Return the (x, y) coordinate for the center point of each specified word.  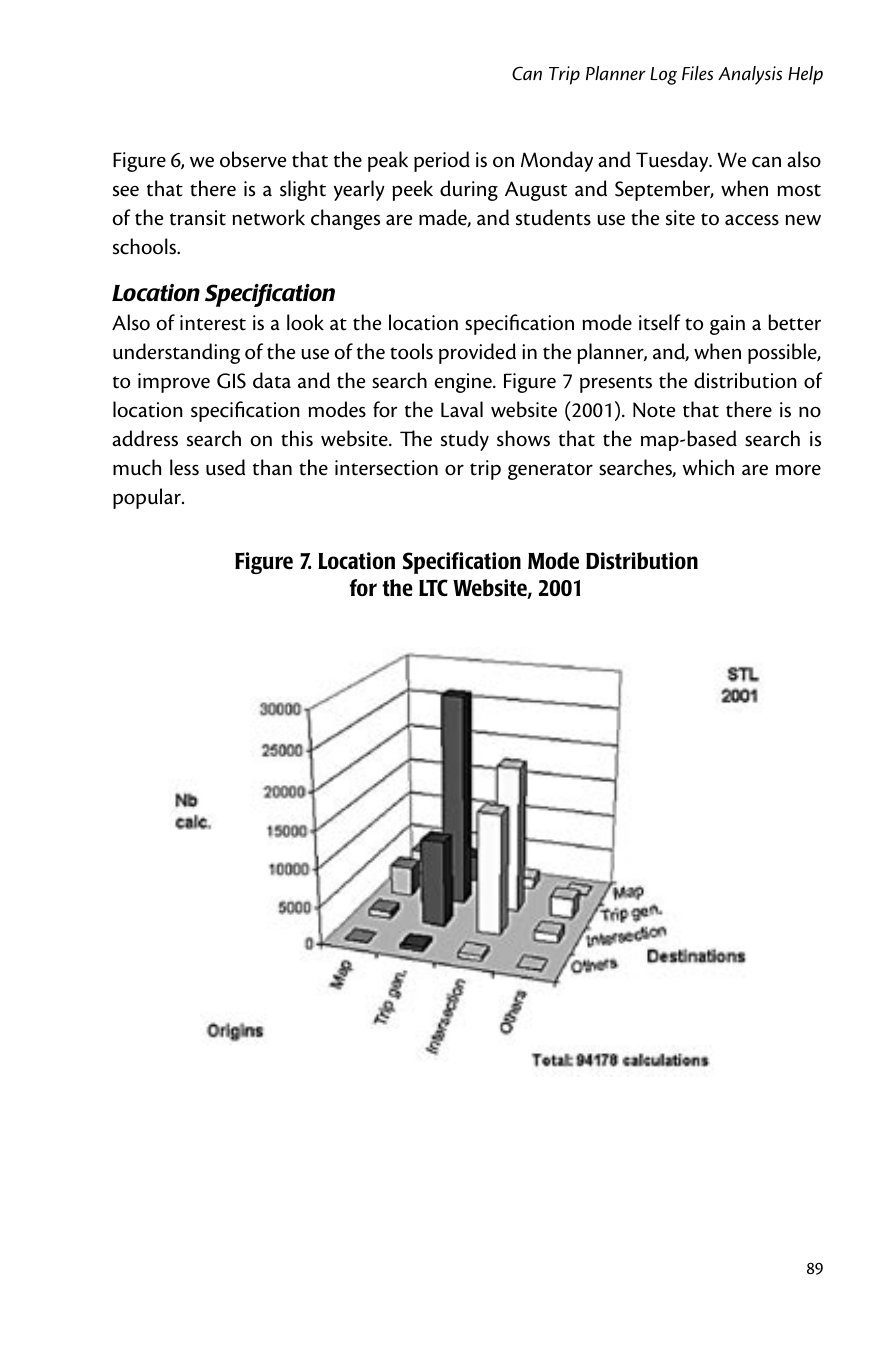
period (442, 161)
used (225, 467)
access (752, 220)
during (469, 190)
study (465, 440)
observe (253, 159)
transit (198, 218)
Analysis (750, 75)
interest (213, 323)
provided (477, 353)
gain (727, 325)
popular (148, 498)
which (708, 467)
